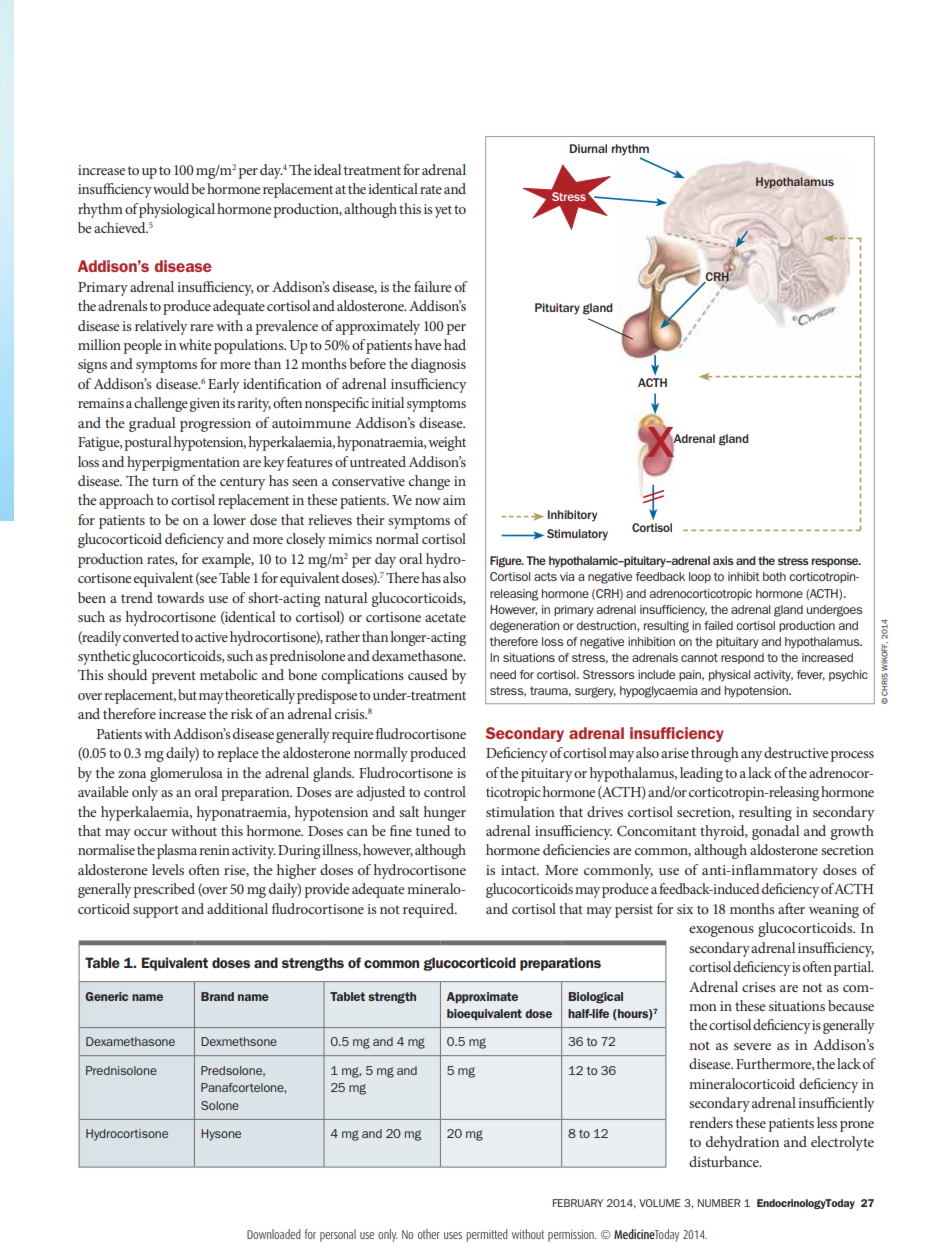  What do you see at coordinates (588, 148) in the page?
I see `Diurnal` at bounding box center [588, 148].
